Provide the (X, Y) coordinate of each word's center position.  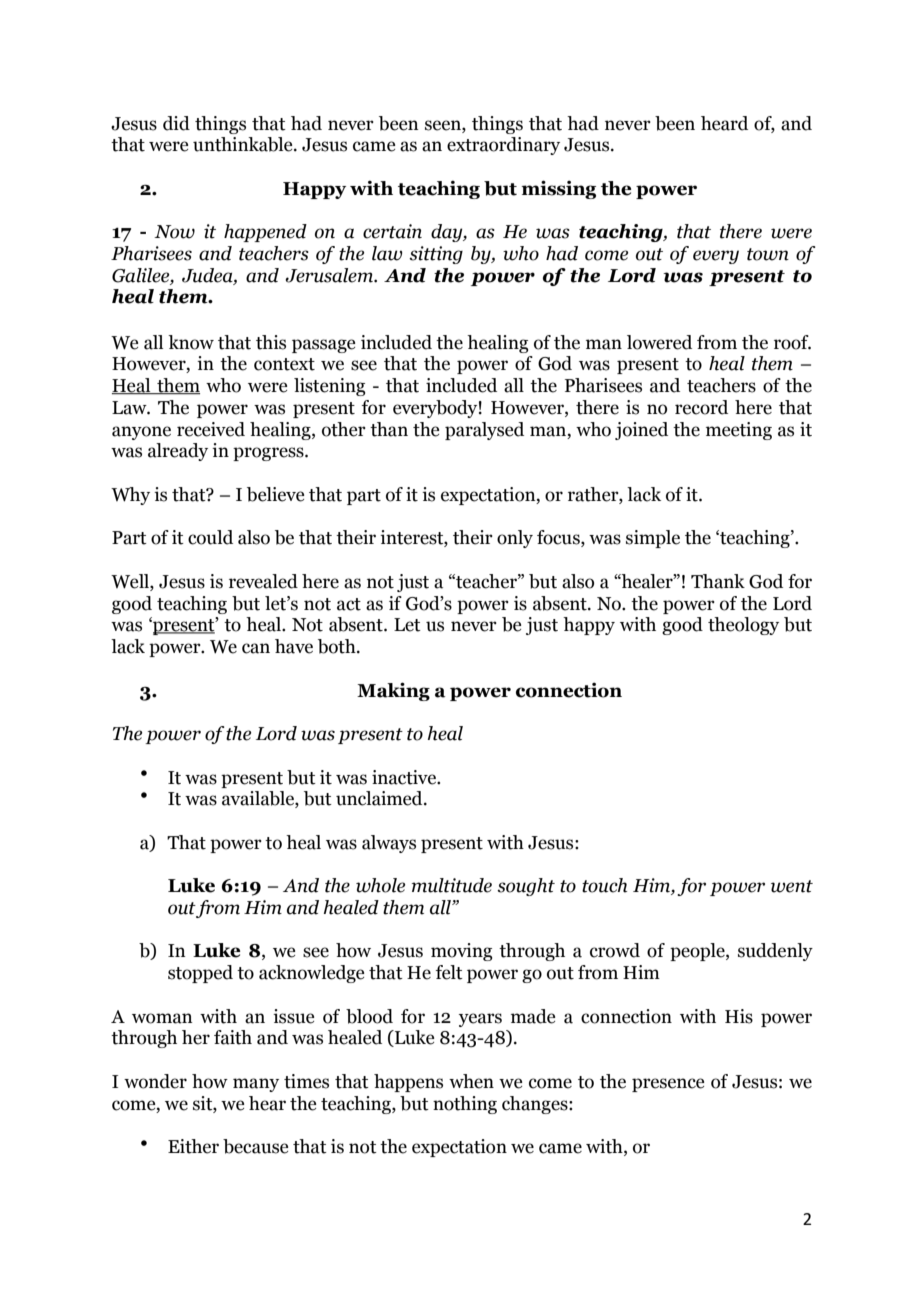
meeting (739, 431)
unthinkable (244, 144)
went (792, 886)
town (768, 254)
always (389, 844)
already (178, 452)
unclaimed (380, 798)
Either (193, 1146)
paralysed (484, 431)
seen (444, 125)
